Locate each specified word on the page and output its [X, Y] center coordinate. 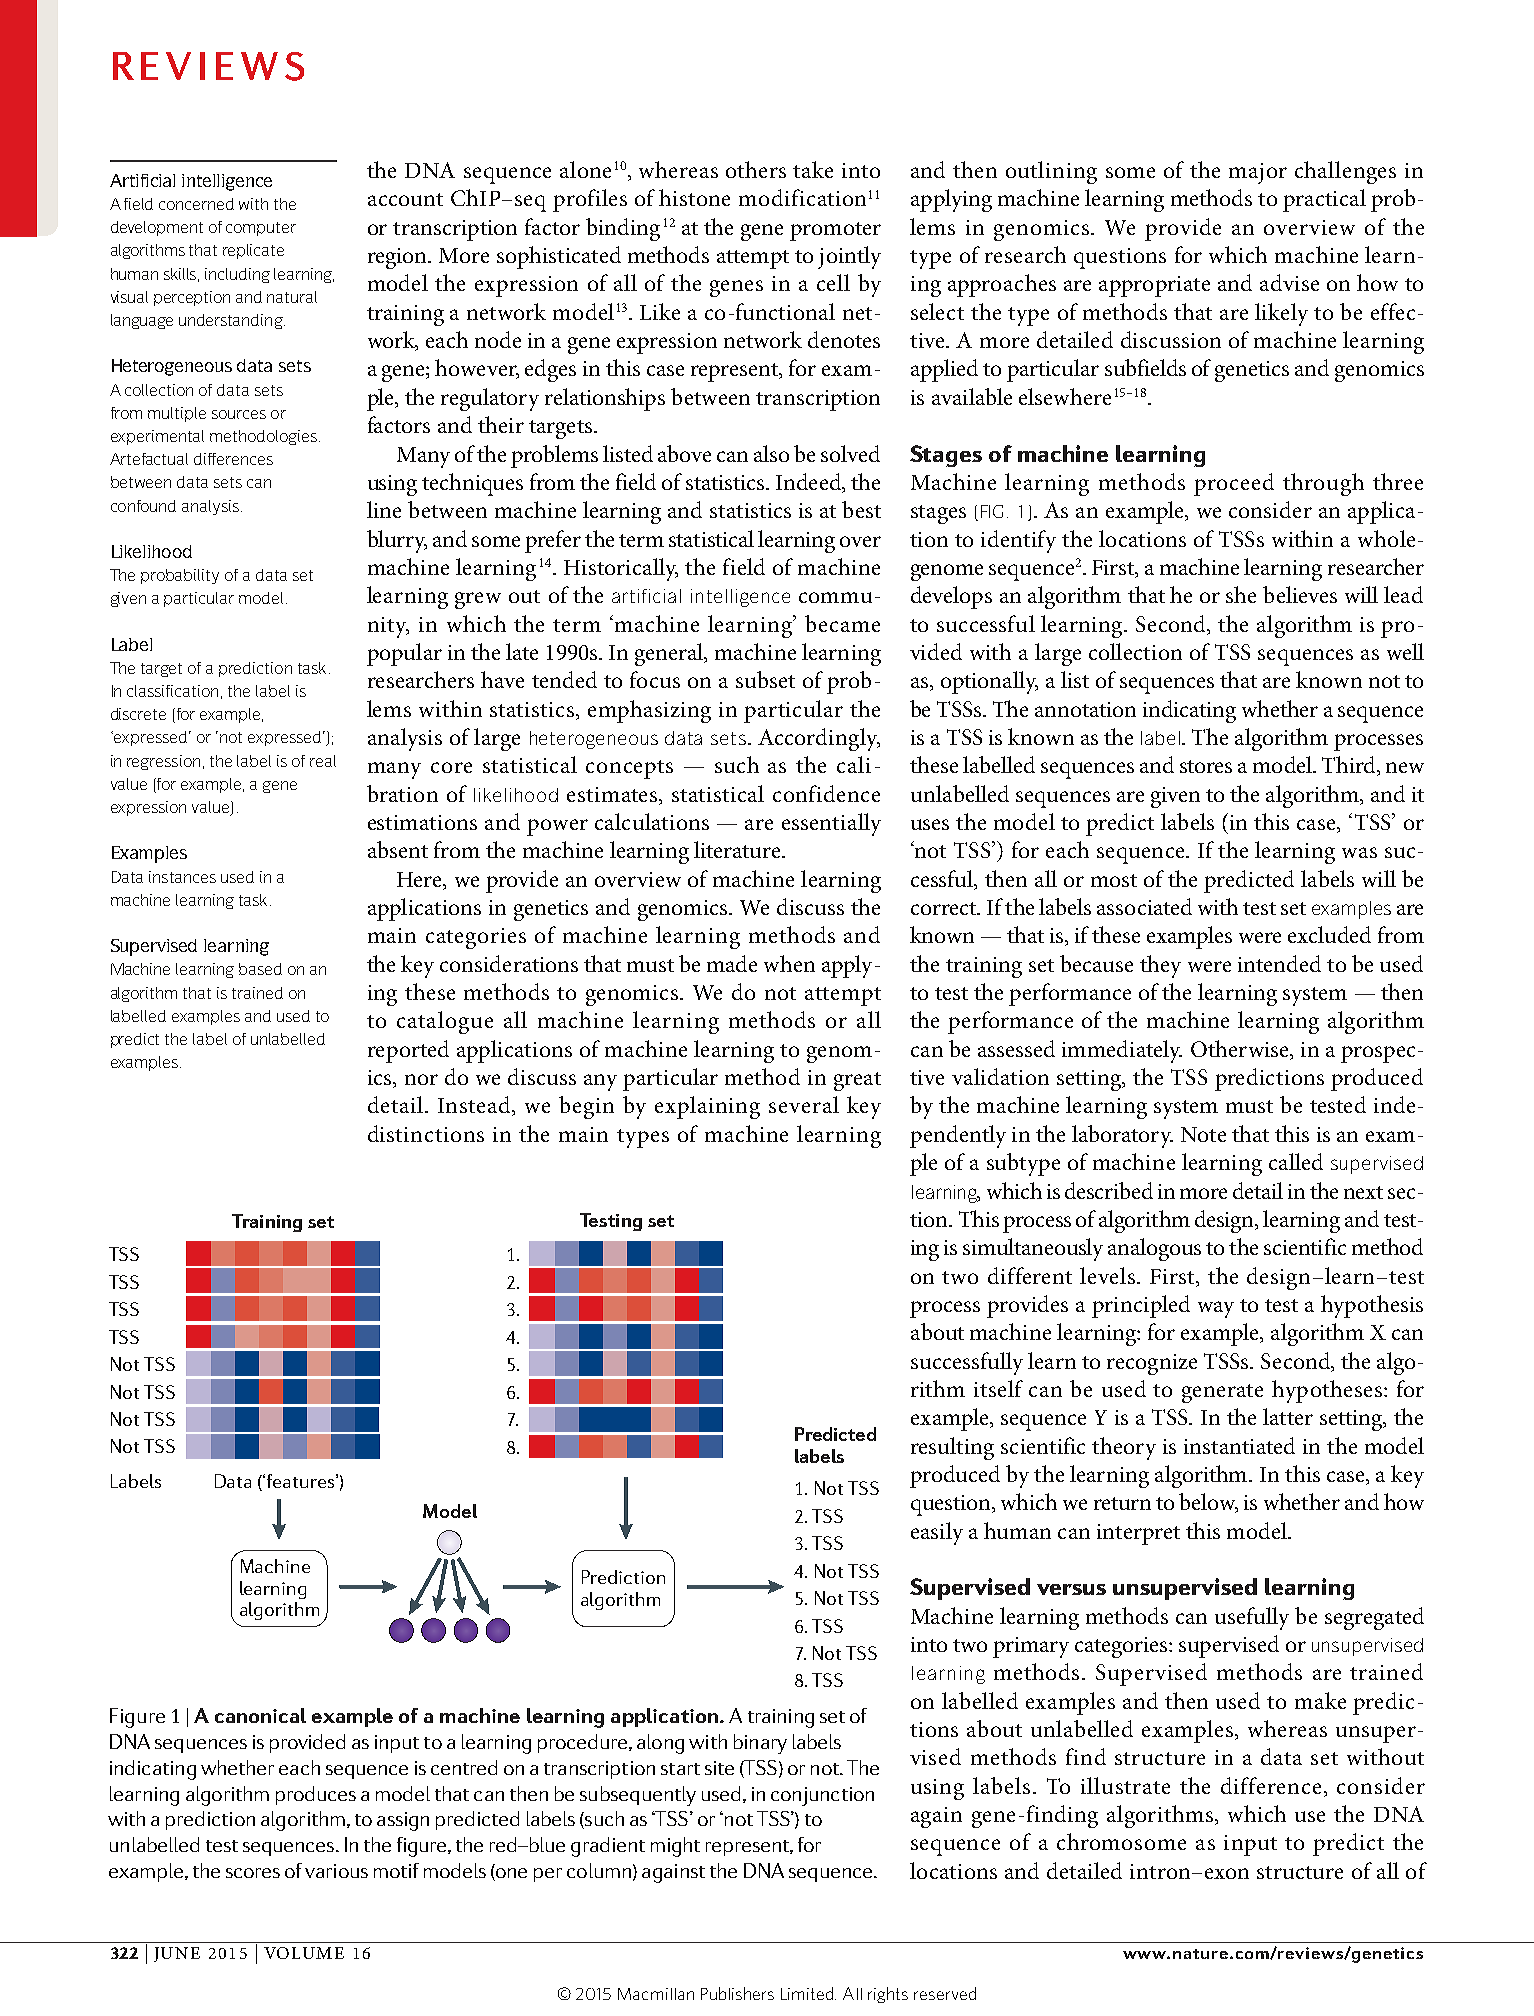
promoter [835, 231]
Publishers [737, 1993]
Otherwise [1241, 1050]
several [804, 1104]
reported [408, 1051]
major [1258, 173]
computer [261, 229]
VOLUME [304, 1953]
